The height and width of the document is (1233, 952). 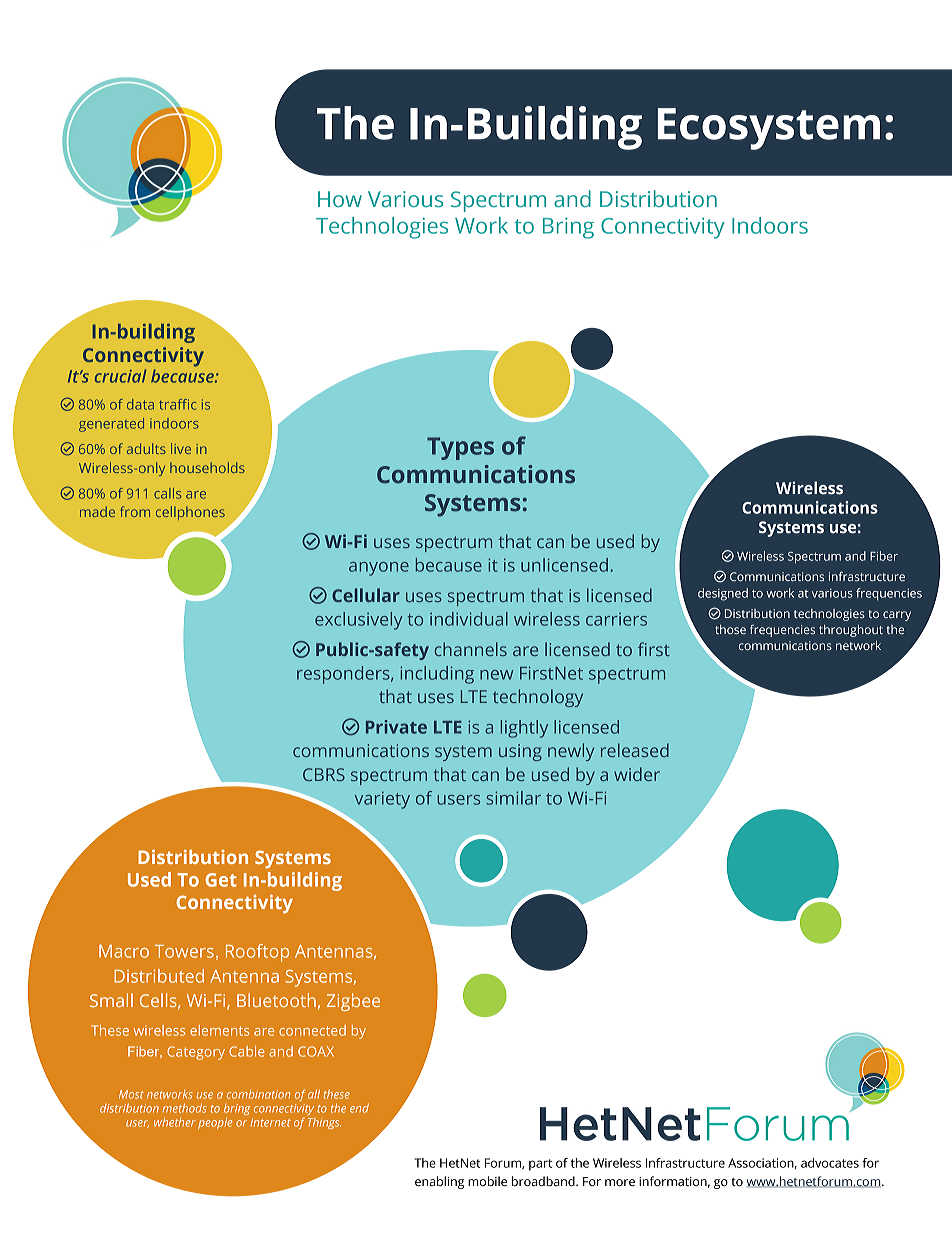 What do you see at coordinates (184, 951) in the document?
I see `Towers` at bounding box center [184, 951].
